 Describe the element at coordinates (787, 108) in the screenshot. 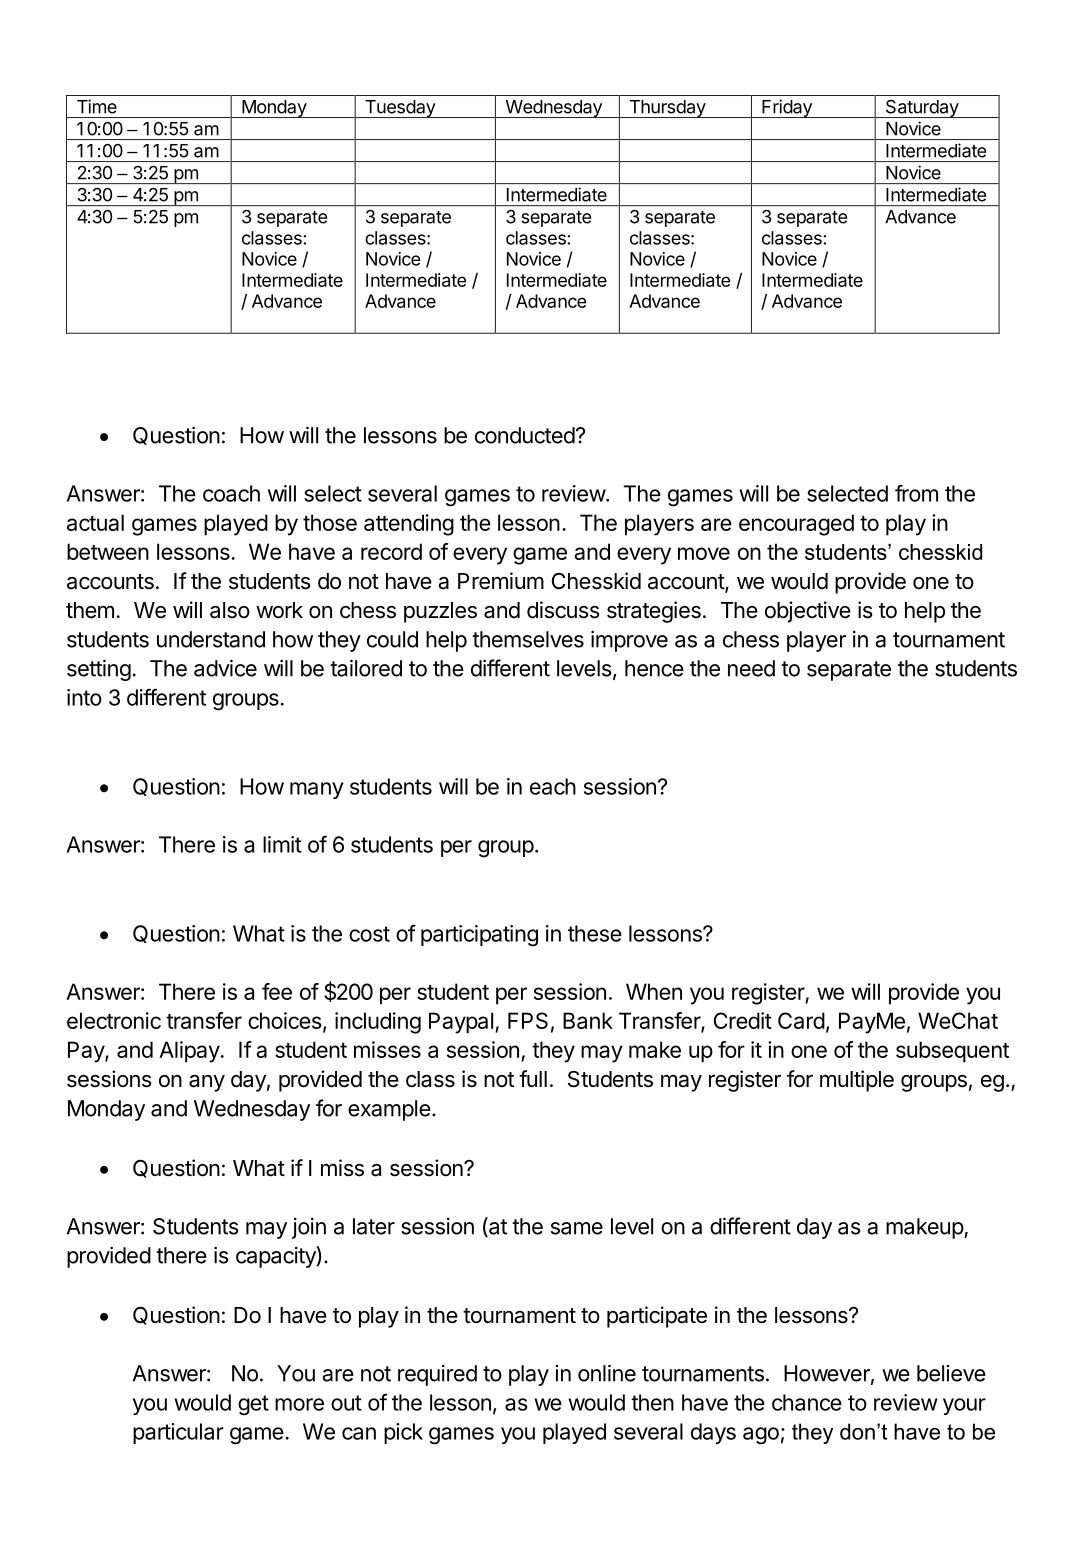

I see `Friday` at that location.
